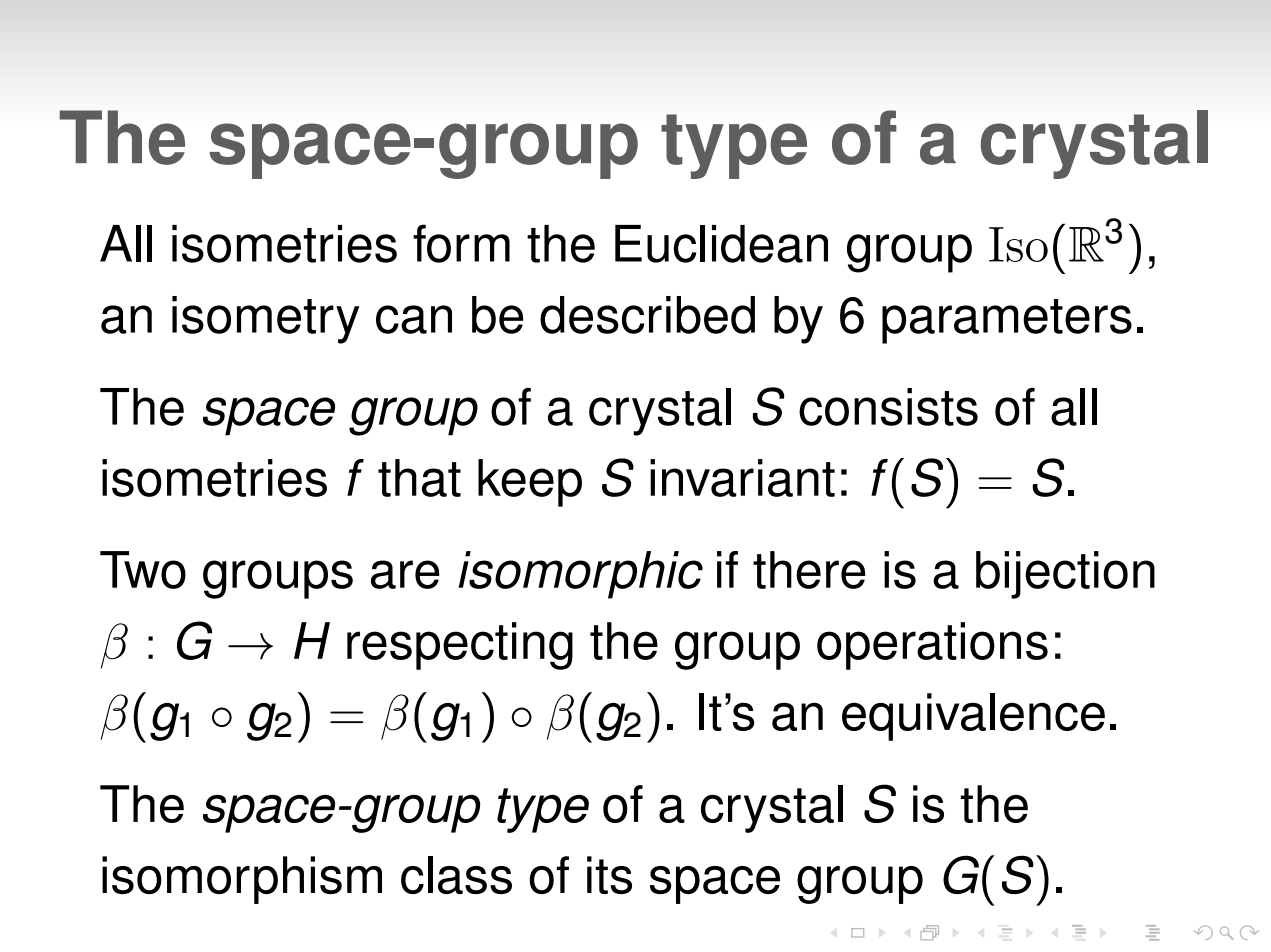 This document has width=1271, height=952. Describe the element at coordinates (721, 244) in the document. I see `Euclidean` at that location.
